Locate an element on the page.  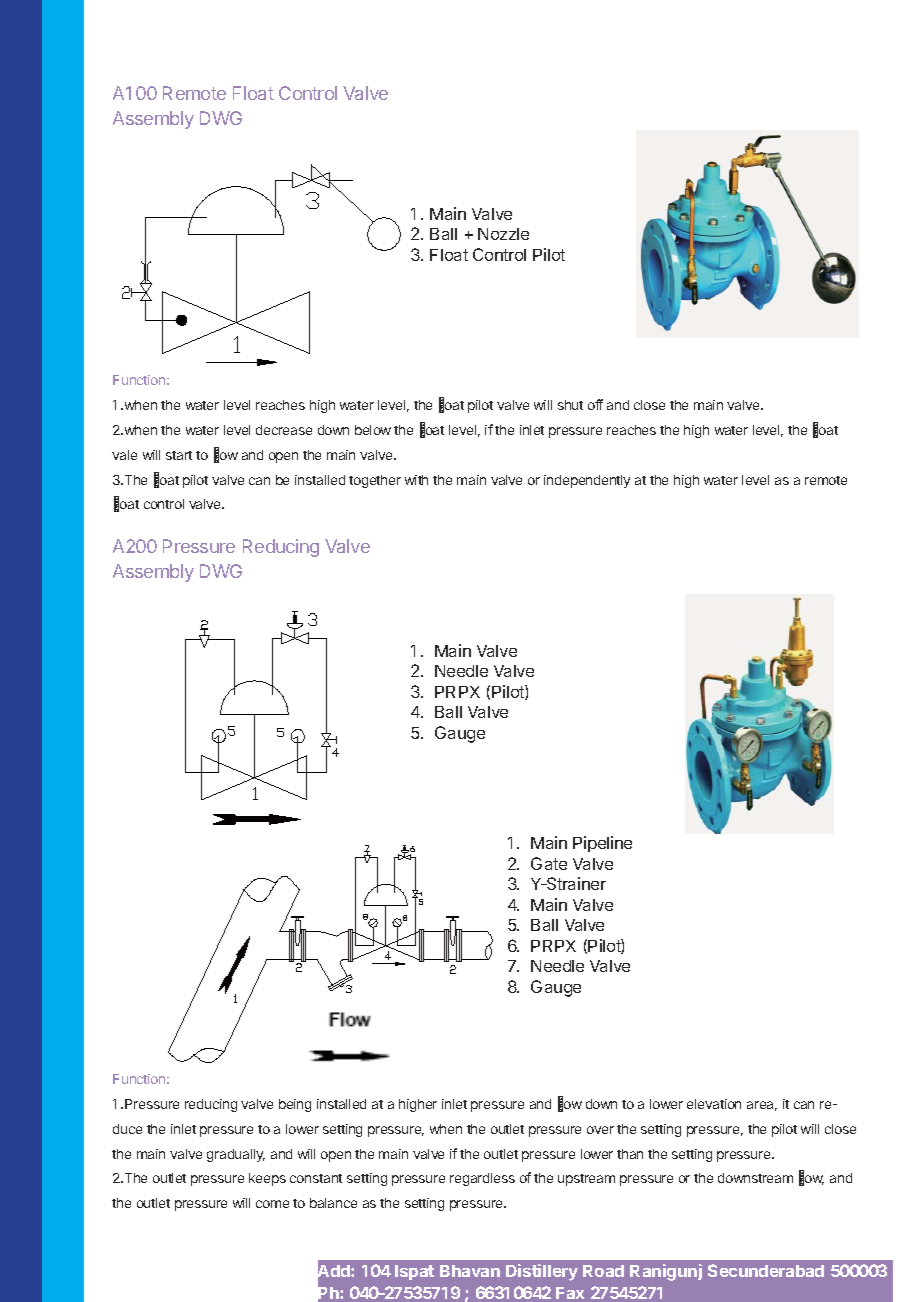
below is located at coordinates (373, 430).
